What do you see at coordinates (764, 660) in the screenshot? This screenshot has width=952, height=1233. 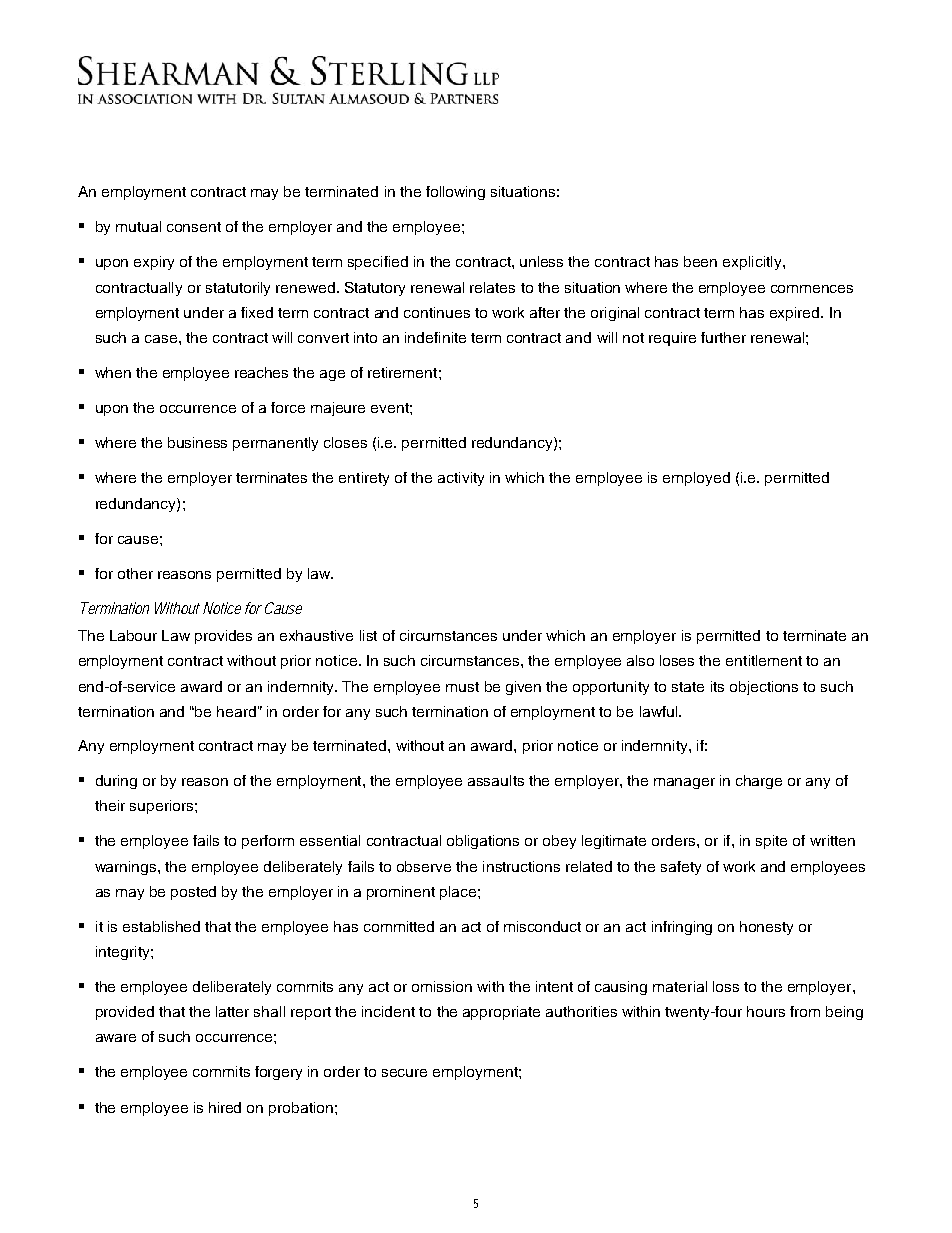 I see `entitlement` at bounding box center [764, 660].
